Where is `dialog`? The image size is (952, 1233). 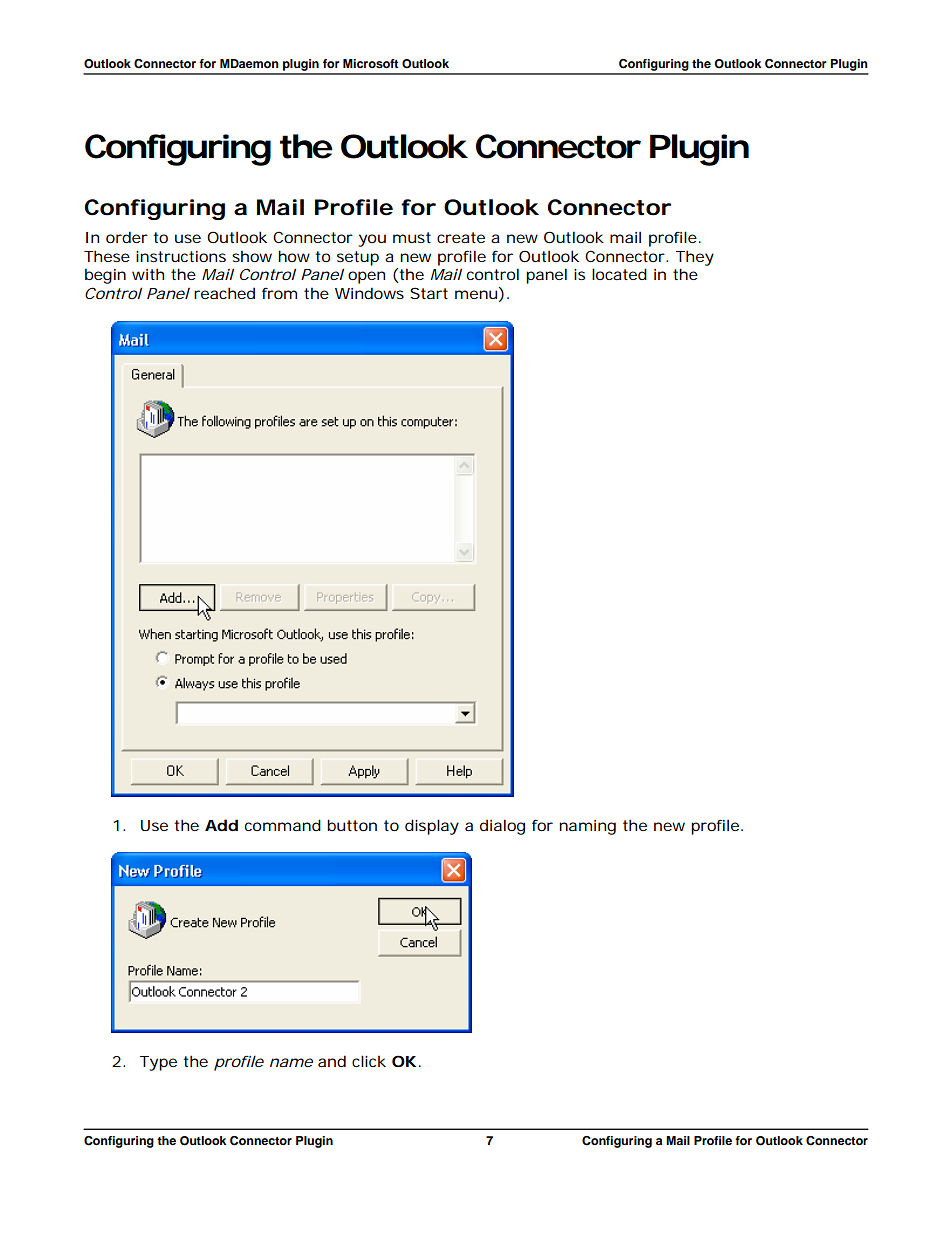
dialog is located at coordinates (502, 827).
